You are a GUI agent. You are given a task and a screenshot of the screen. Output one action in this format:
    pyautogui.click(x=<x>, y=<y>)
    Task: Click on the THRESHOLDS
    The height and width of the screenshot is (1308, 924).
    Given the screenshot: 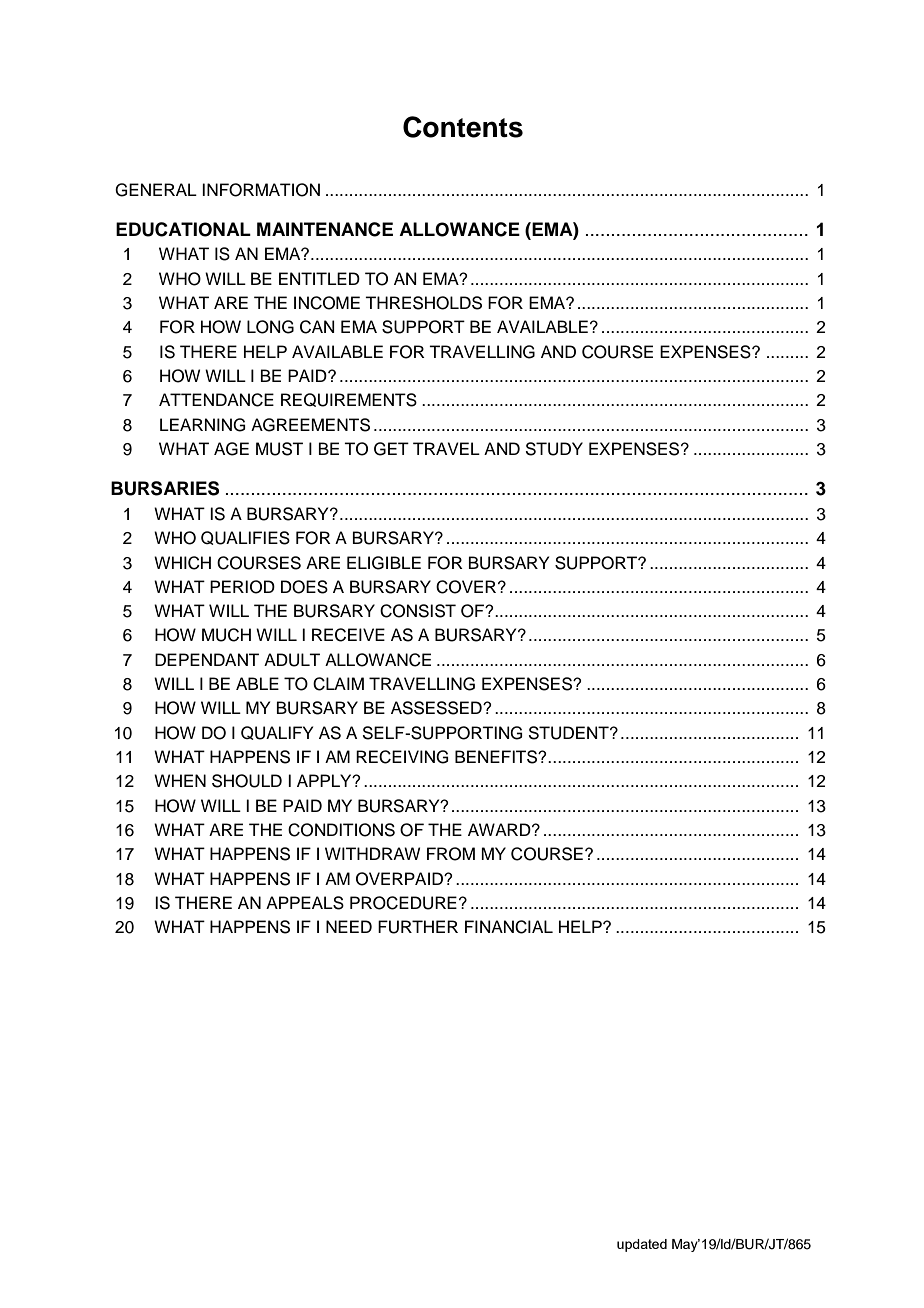 What is the action you would take?
    pyautogui.click(x=423, y=303)
